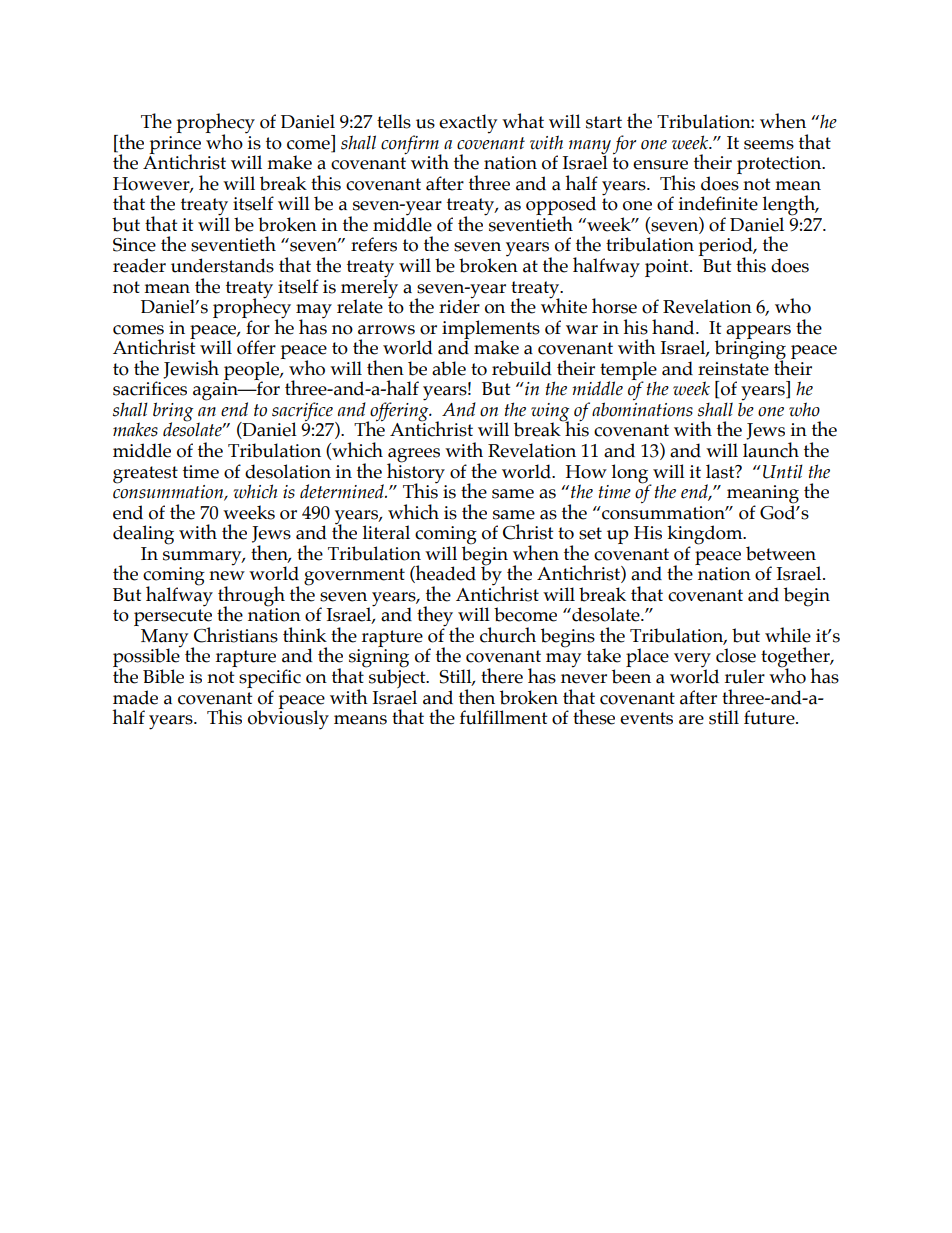  Describe the element at coordinates (550, 413) in the image. I see `wing` at that location.
